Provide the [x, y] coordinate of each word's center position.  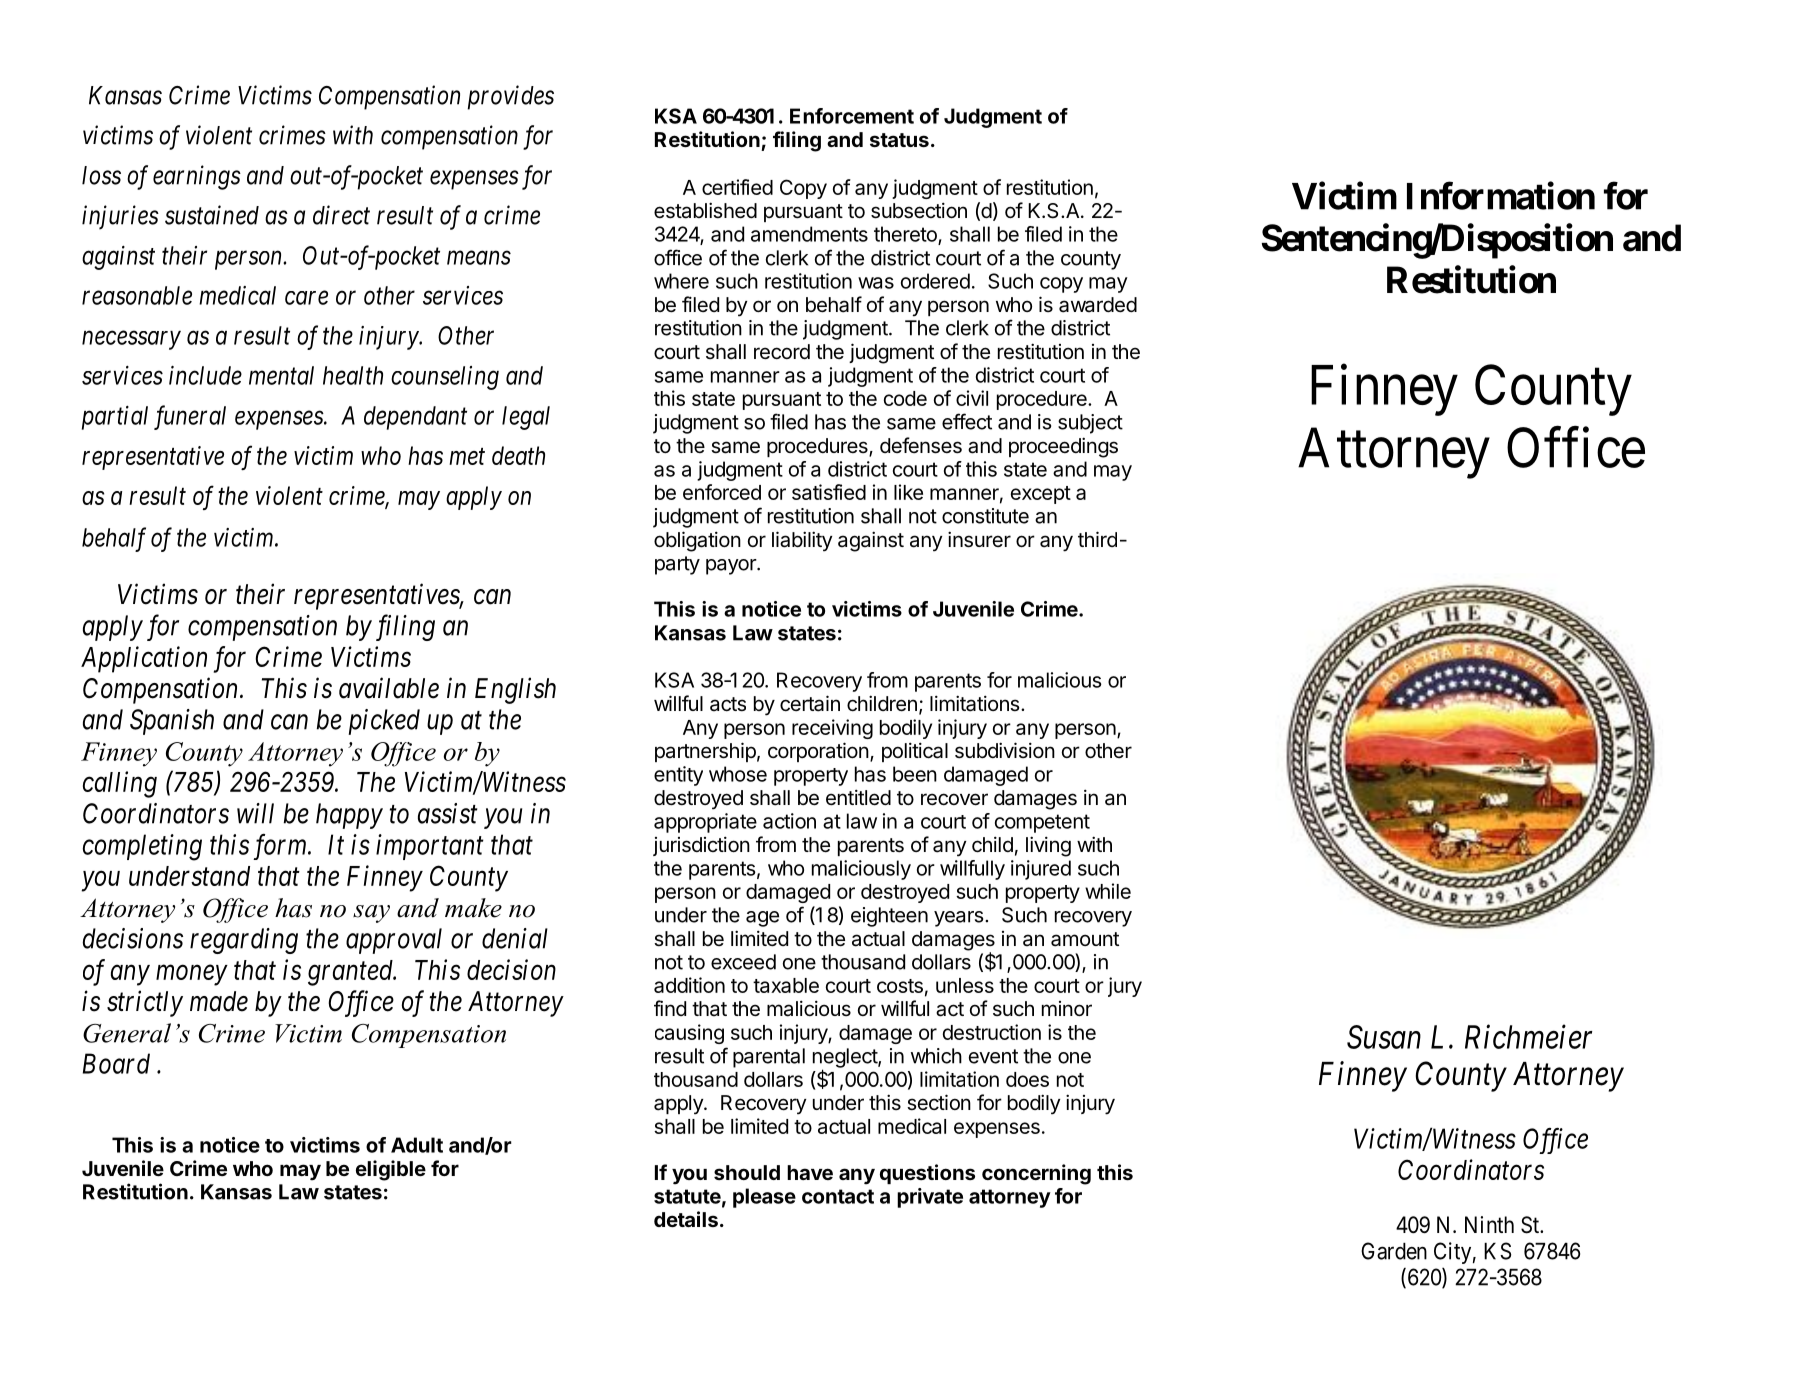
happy [349, 816]
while [1108, 891]
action [789, 821]
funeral [190, 417]
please [764, 1198]
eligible [391, 1170]
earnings [197, 177]
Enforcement [852, 116]
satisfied [829, 492]
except [1041, 495]
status [899, 140]
